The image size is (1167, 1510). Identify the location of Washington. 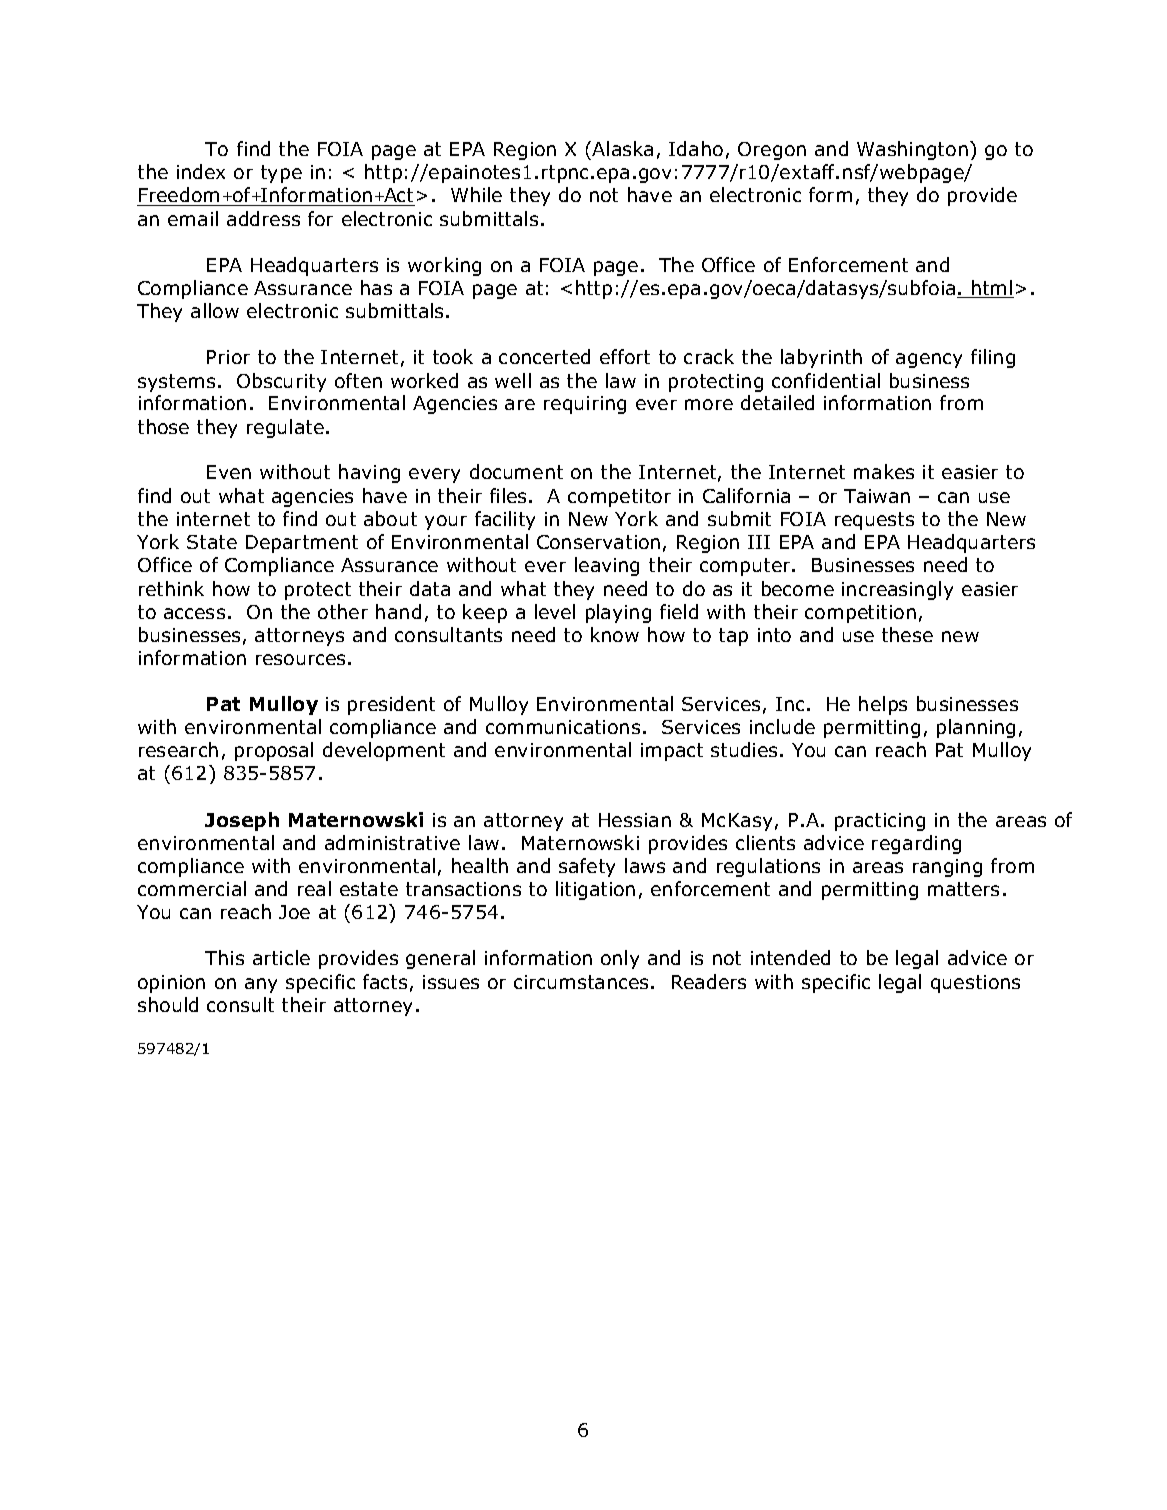
(912, 150).
